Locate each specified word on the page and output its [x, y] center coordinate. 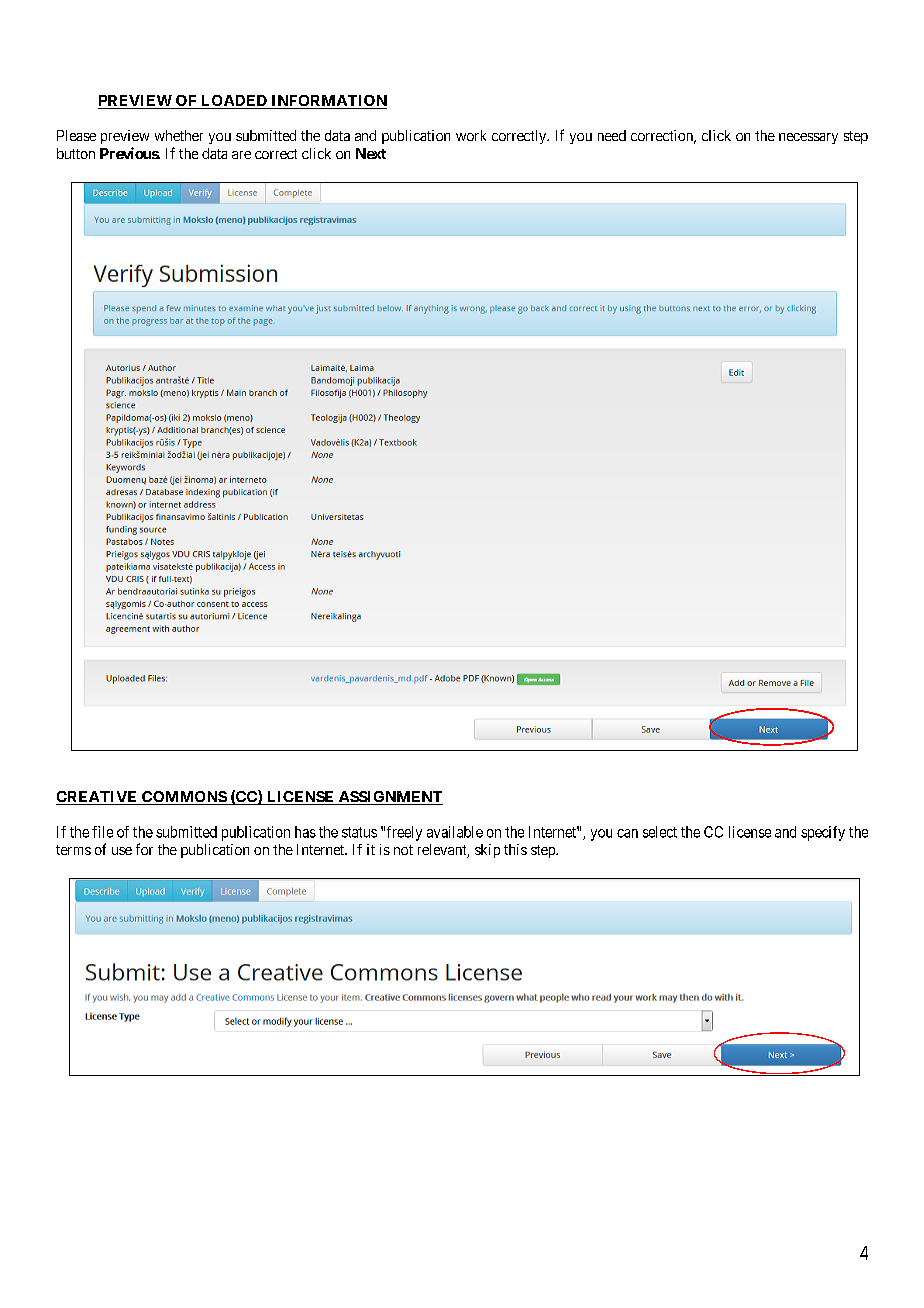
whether [179, 135]
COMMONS [184, 798]
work [471, 135]
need [612, 135]
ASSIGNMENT [389, 798]
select [660, 832]
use [122, 851]
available [455, 832]
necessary [808, 138]
